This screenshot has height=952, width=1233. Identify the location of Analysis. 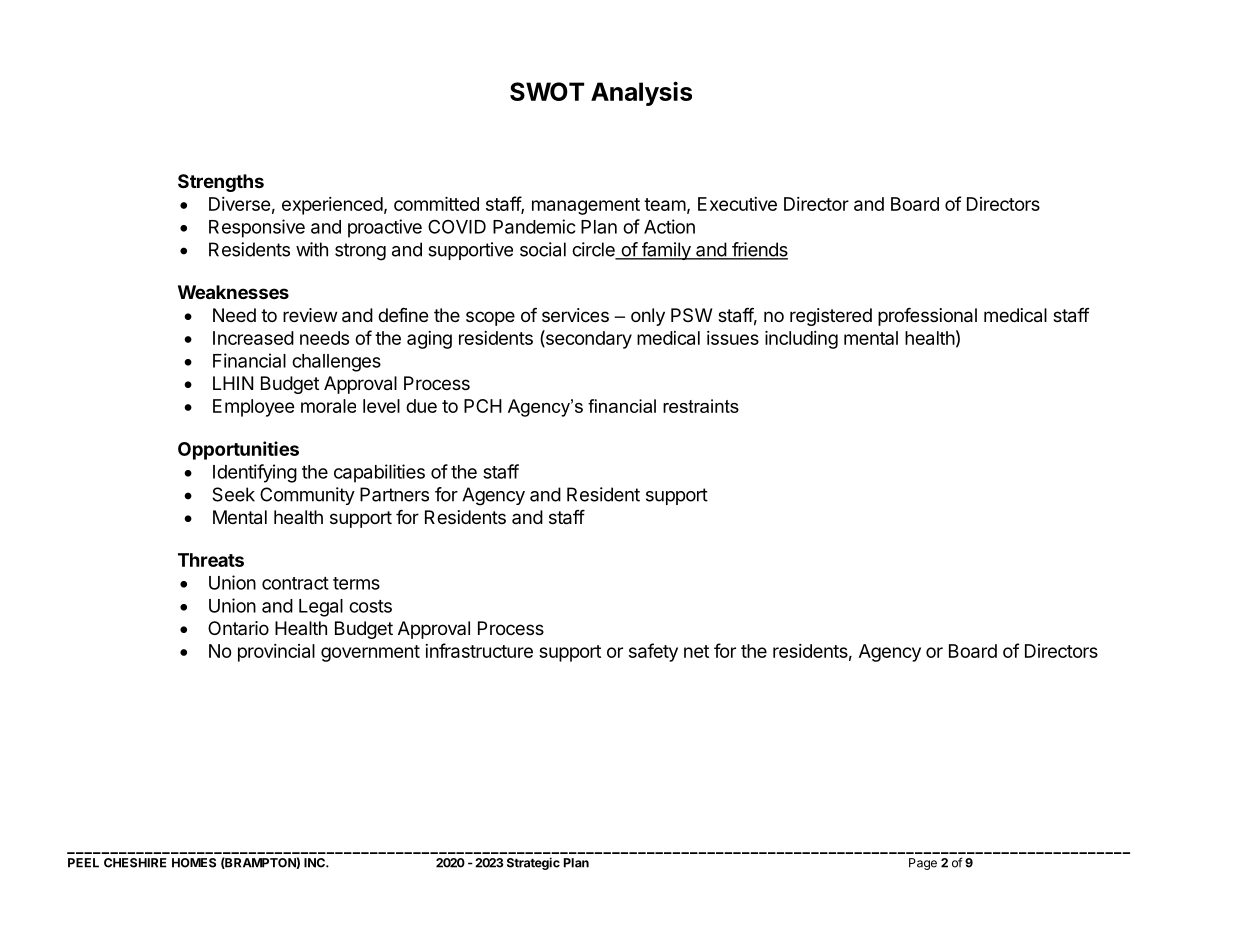
(641, 93).
